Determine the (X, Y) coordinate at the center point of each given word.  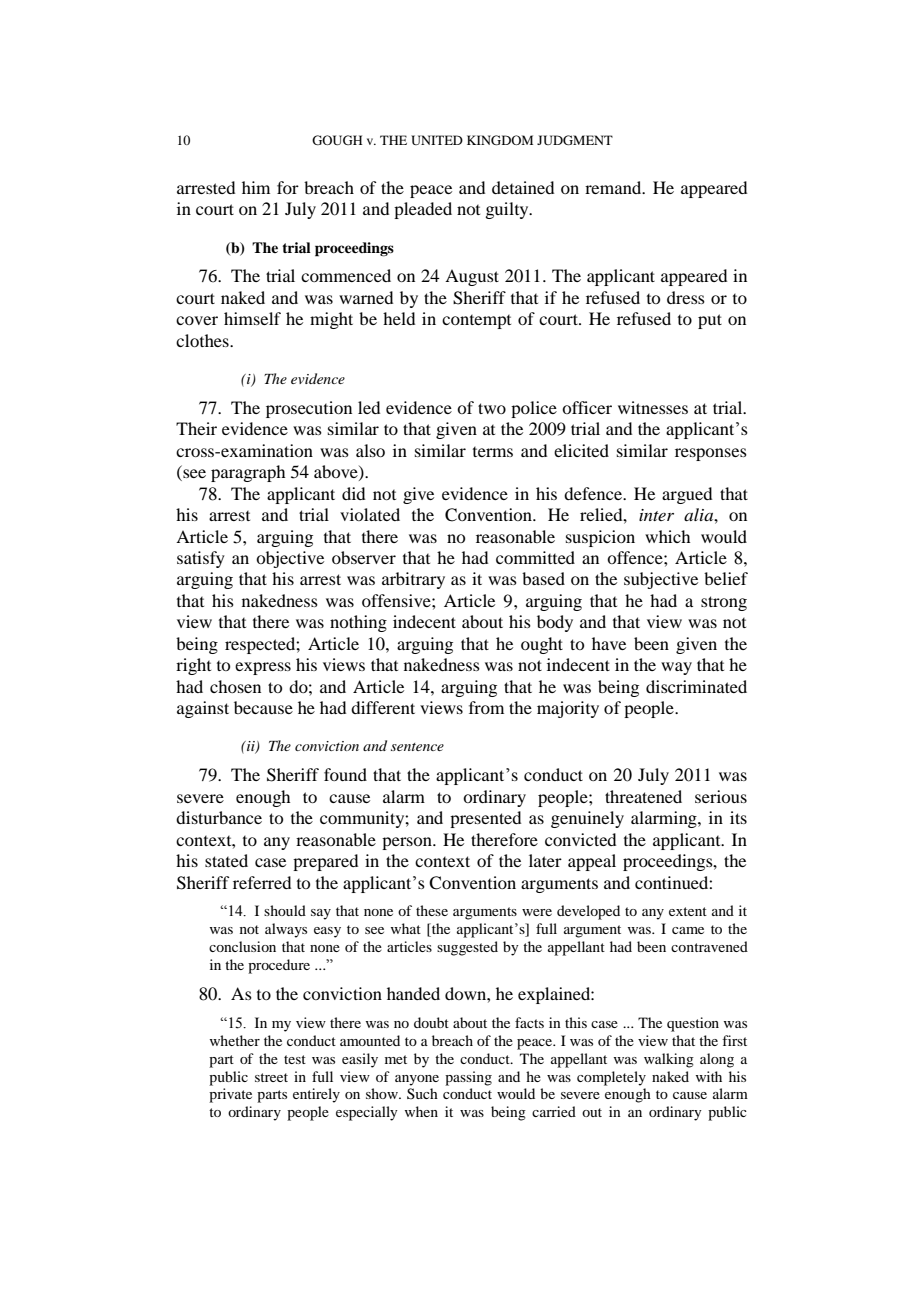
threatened (643, 796)
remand (614, 187)
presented (485, 819)
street (271, 1077)
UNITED (437, 140)
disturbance (219, 817)
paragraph (248, 473)
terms (493, 452)
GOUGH (337, 140)
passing (468, 1078)
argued (687, 495)
